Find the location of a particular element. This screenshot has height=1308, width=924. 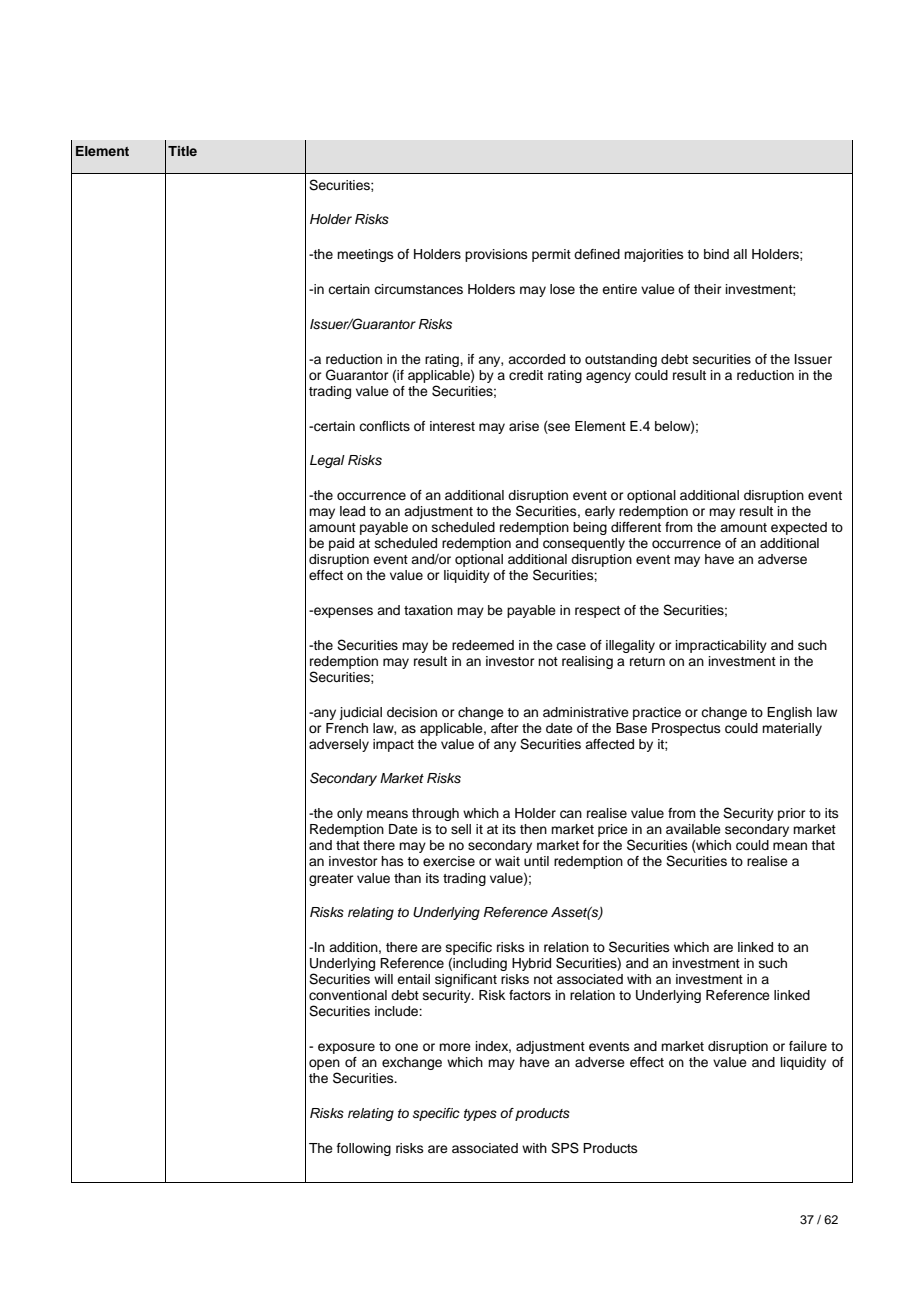

redeemed is located at coordinates (483, 645).
